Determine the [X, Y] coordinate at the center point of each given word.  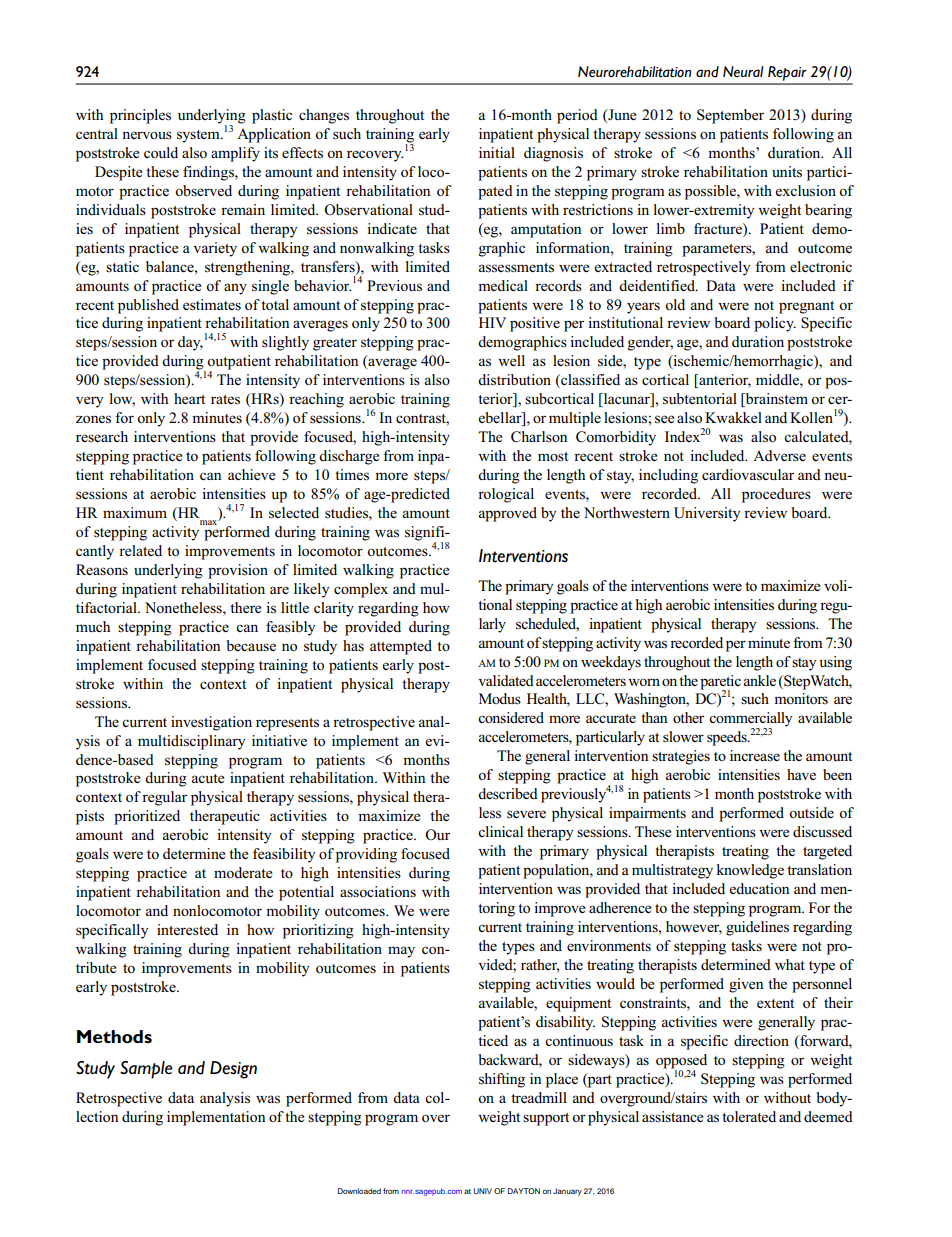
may [401, 952]
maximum [135, 512]
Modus [500, 699]
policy [775, 324]
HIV [492, 322]
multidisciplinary [192, 742]
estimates [212, 305]
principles [140, 116]
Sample [146, 1070]
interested [187, 930]
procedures [776, 495]
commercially [751, 720]
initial [497, 152]
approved [508, 514]
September [730, 116]
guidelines [757, 928]
